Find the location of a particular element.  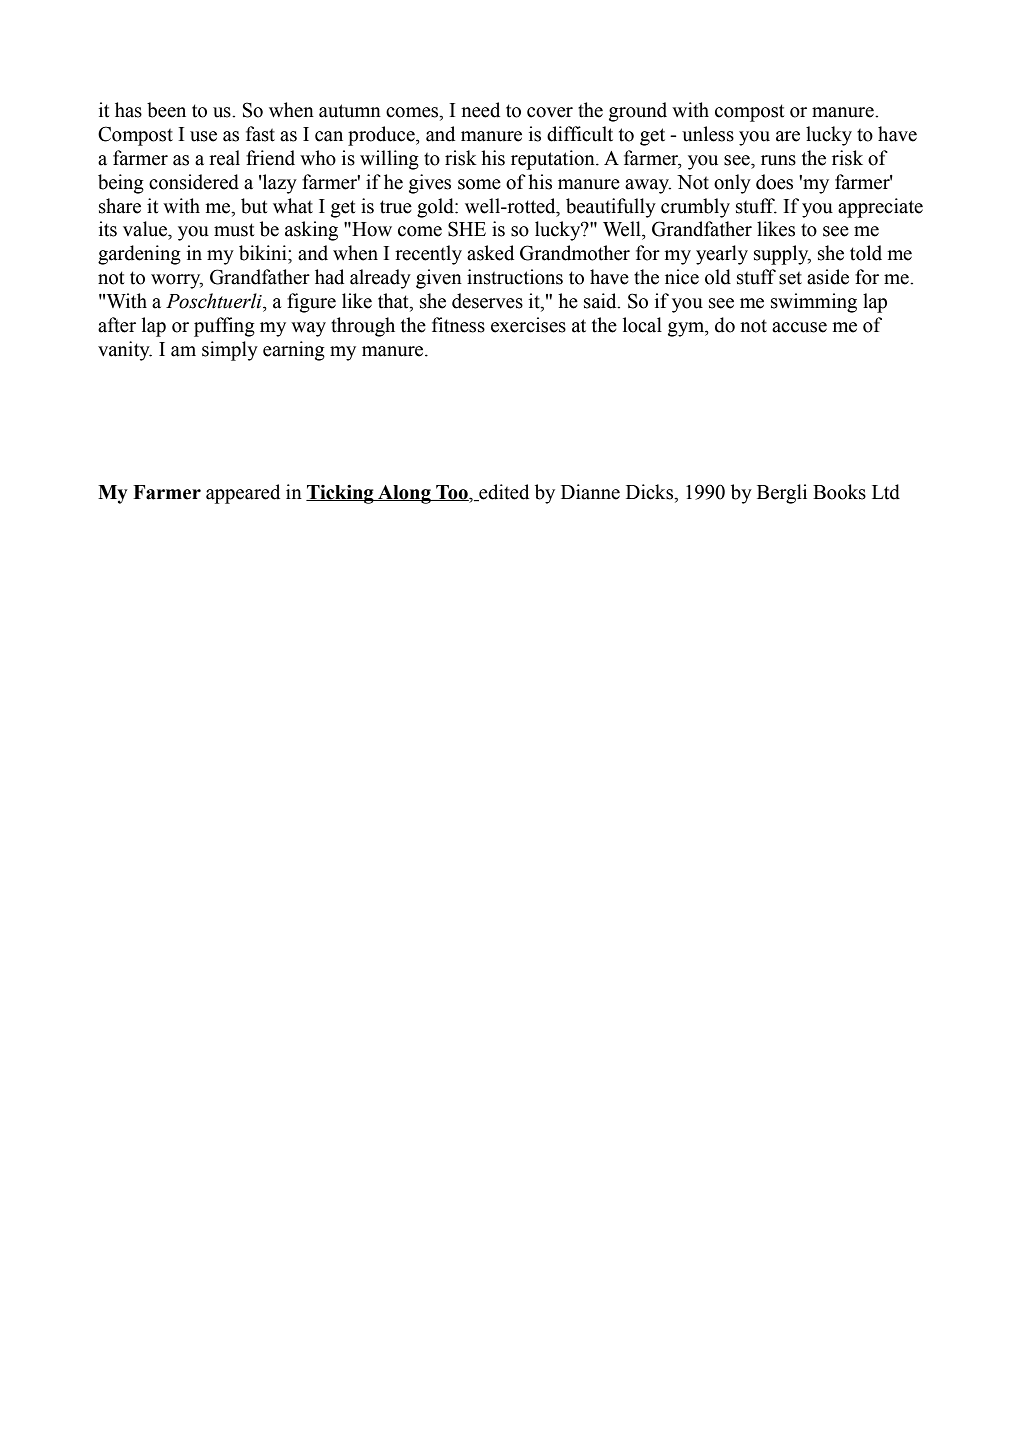

need is located at coordinates (480, 110).
